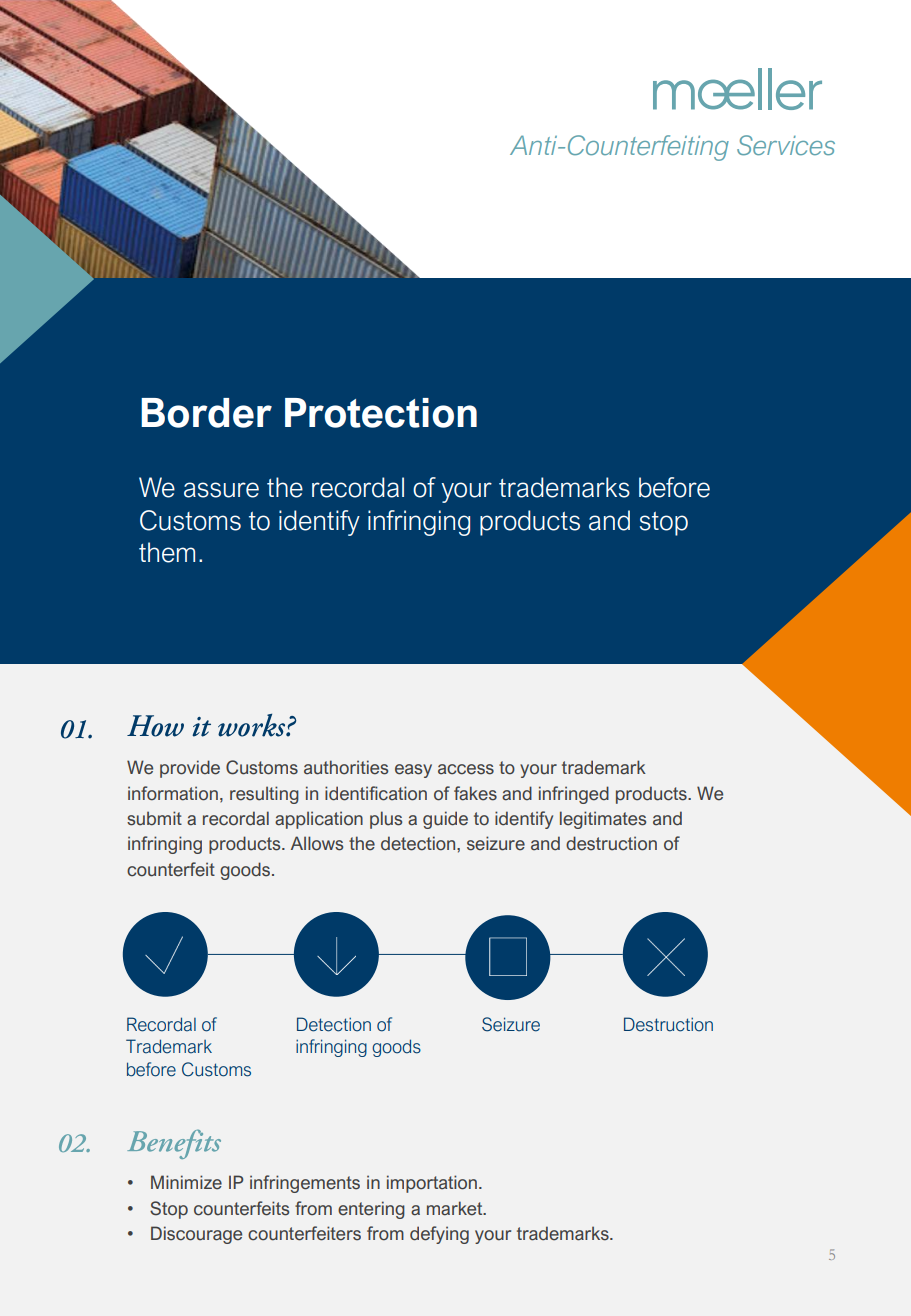 Image resolution: width=911 pixels, height=1316 pixels. I want to click on access, so click(466, 769).
